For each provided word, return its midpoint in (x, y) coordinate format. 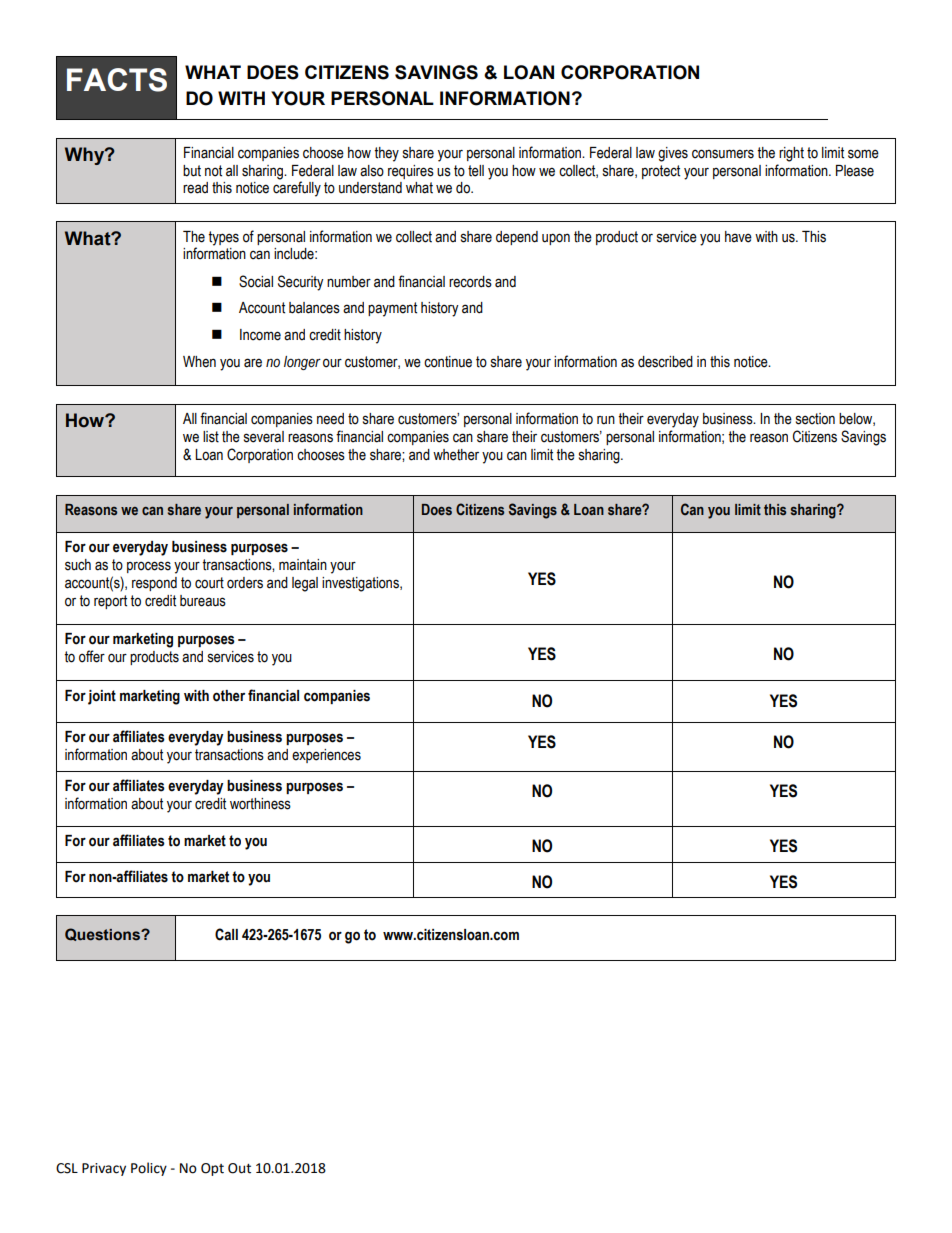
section (815, 419)
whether (456, 455)
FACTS (117, 80)
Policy (149, 1169)
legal (305, 584)
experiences (326, 756)
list (211, 437)
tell (476, 171)
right (791, 154)
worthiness (260, 804)
